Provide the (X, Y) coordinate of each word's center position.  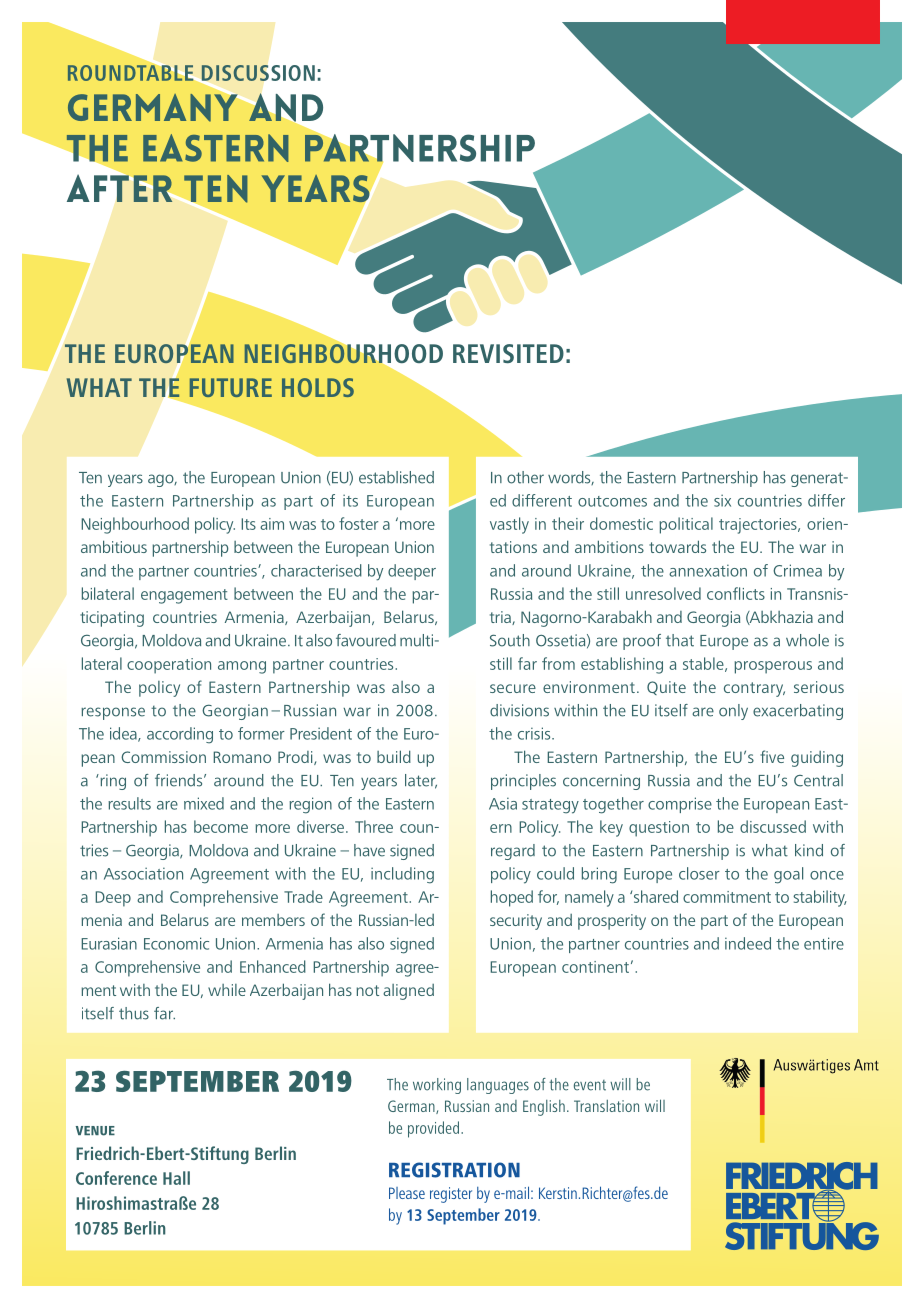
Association (143, 873)
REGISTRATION (454, 1170)
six (722, 500)
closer (699, 873)
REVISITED (508, 353)
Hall (176, 1178)
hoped (512, 898)
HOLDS (318, 387)
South (510, 640)
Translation (606, 1106)
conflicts (736, 593)
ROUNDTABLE (132, 71)
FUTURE (231, 387)
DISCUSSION (258, 73)
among (242, 667)
